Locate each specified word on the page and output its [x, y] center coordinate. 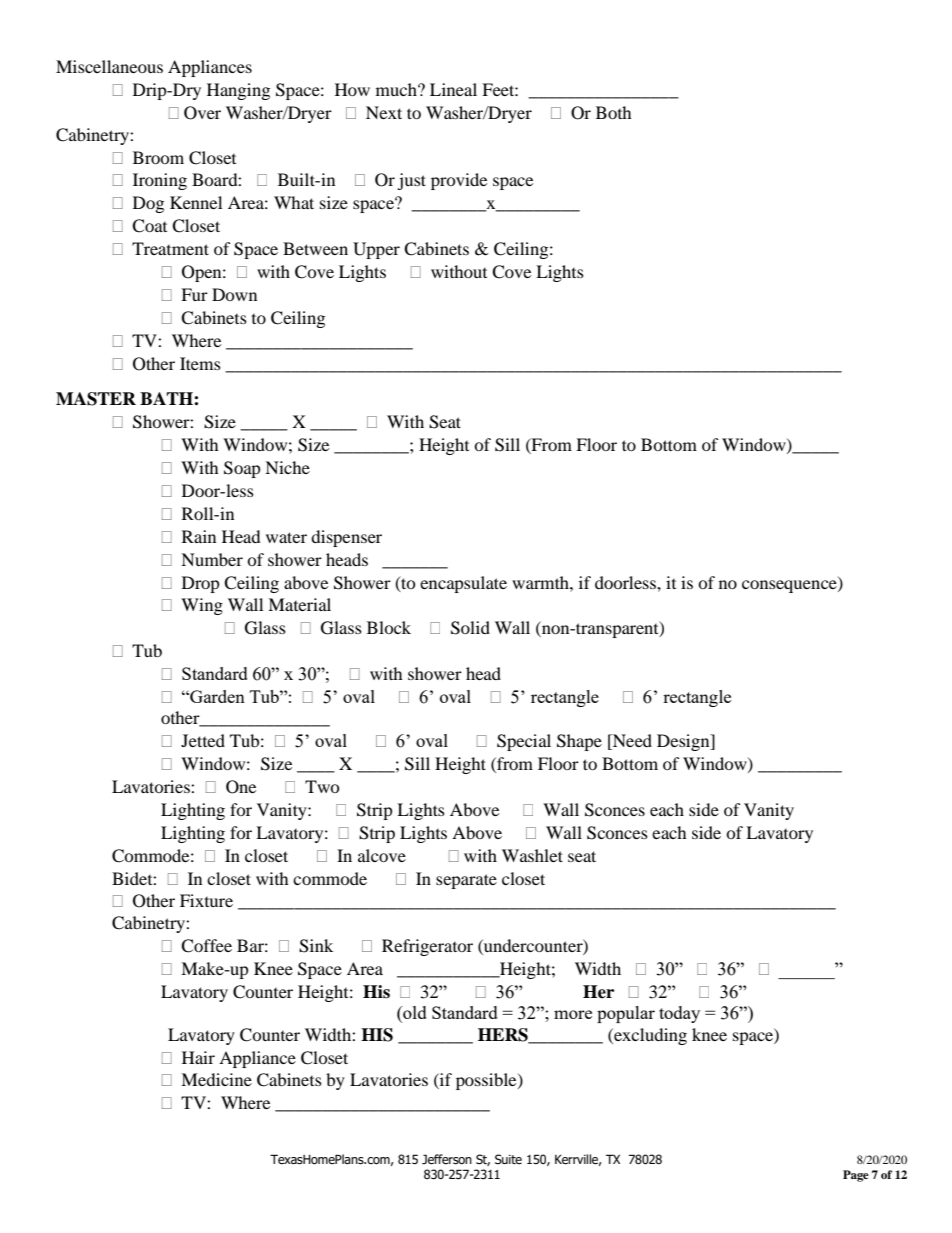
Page [856, 1176]
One [241, 787]
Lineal [453, 89]
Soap [242, 469]
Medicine [216, 1079]
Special [524, 742]
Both [614, 112]
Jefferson [447, 1159]
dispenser [346, 538]
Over [202, 113]
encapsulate [463, 584]
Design [684, 742]
